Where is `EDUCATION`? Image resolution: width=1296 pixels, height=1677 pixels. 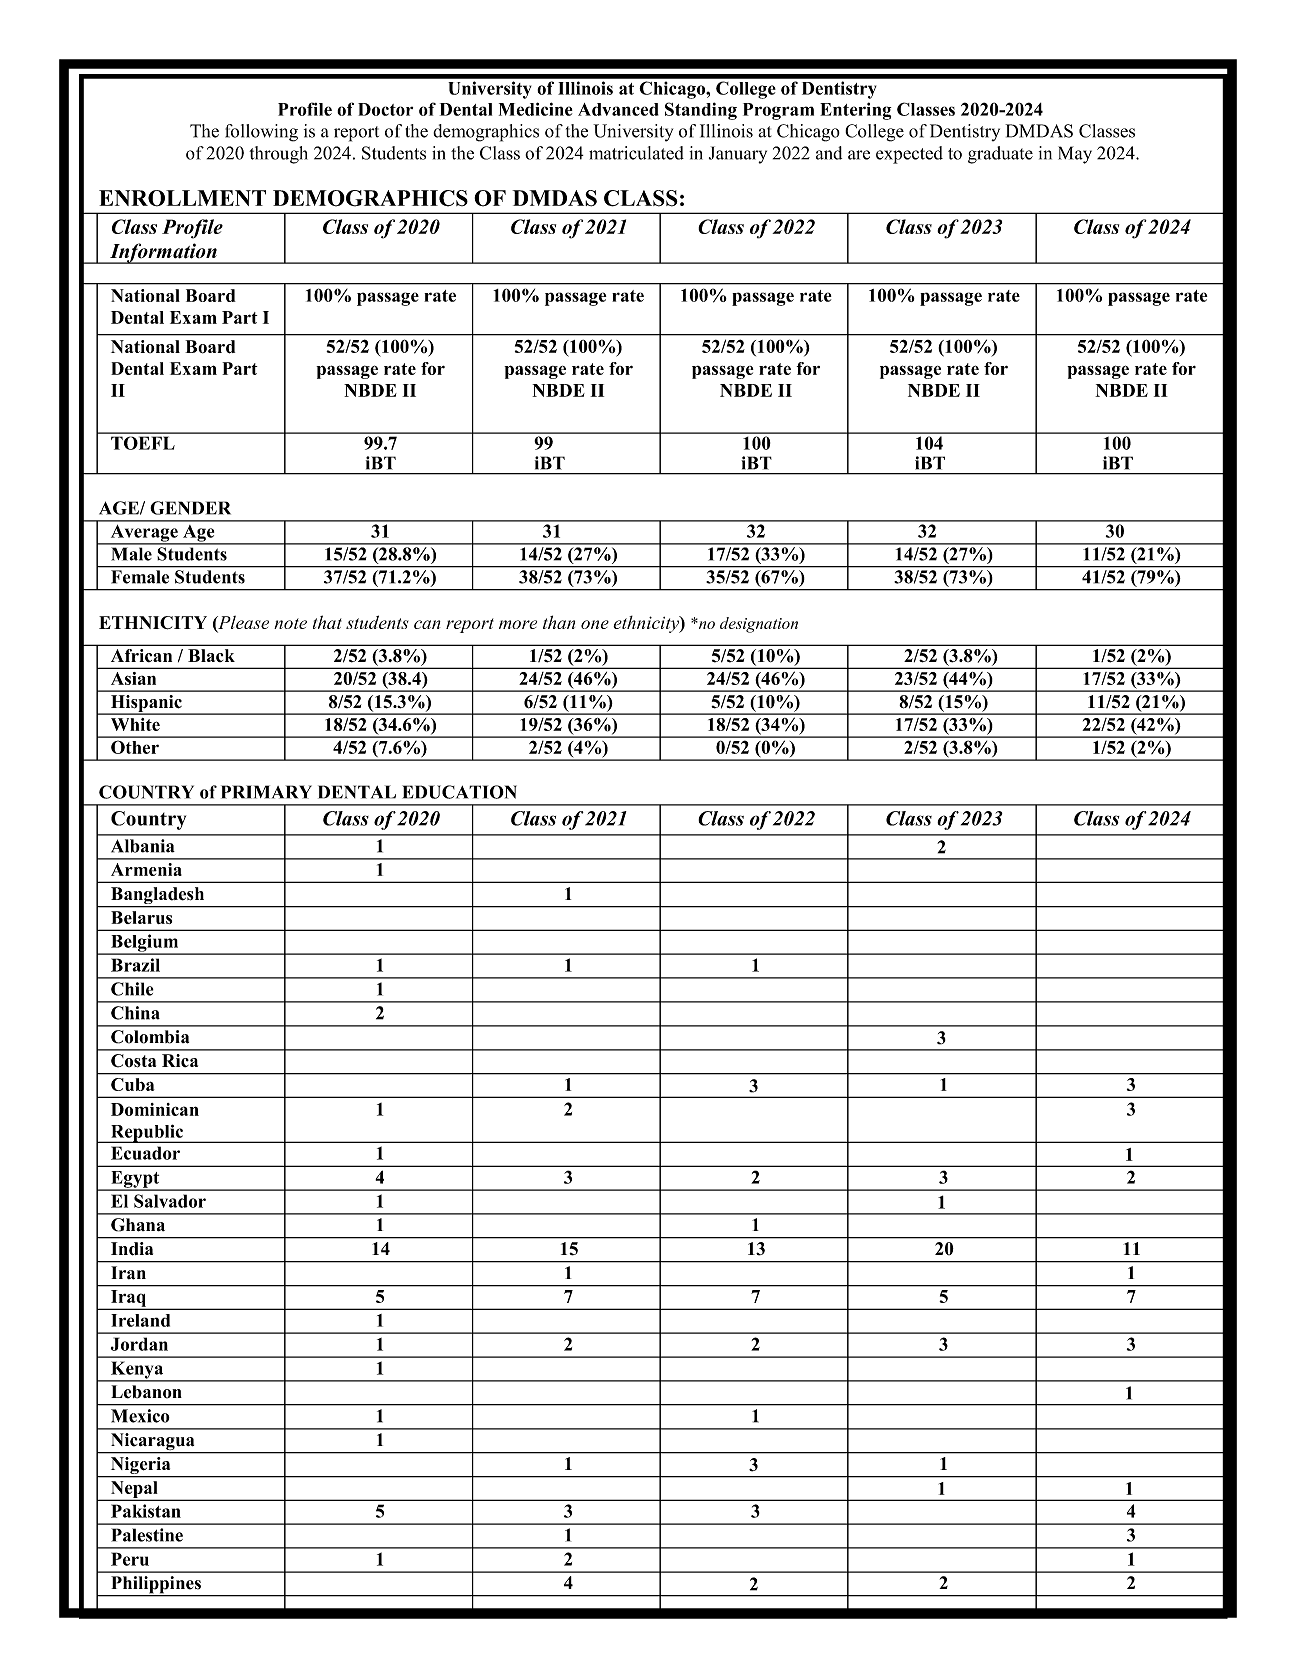 EDUCATION is located at coordinates (459, 792).
